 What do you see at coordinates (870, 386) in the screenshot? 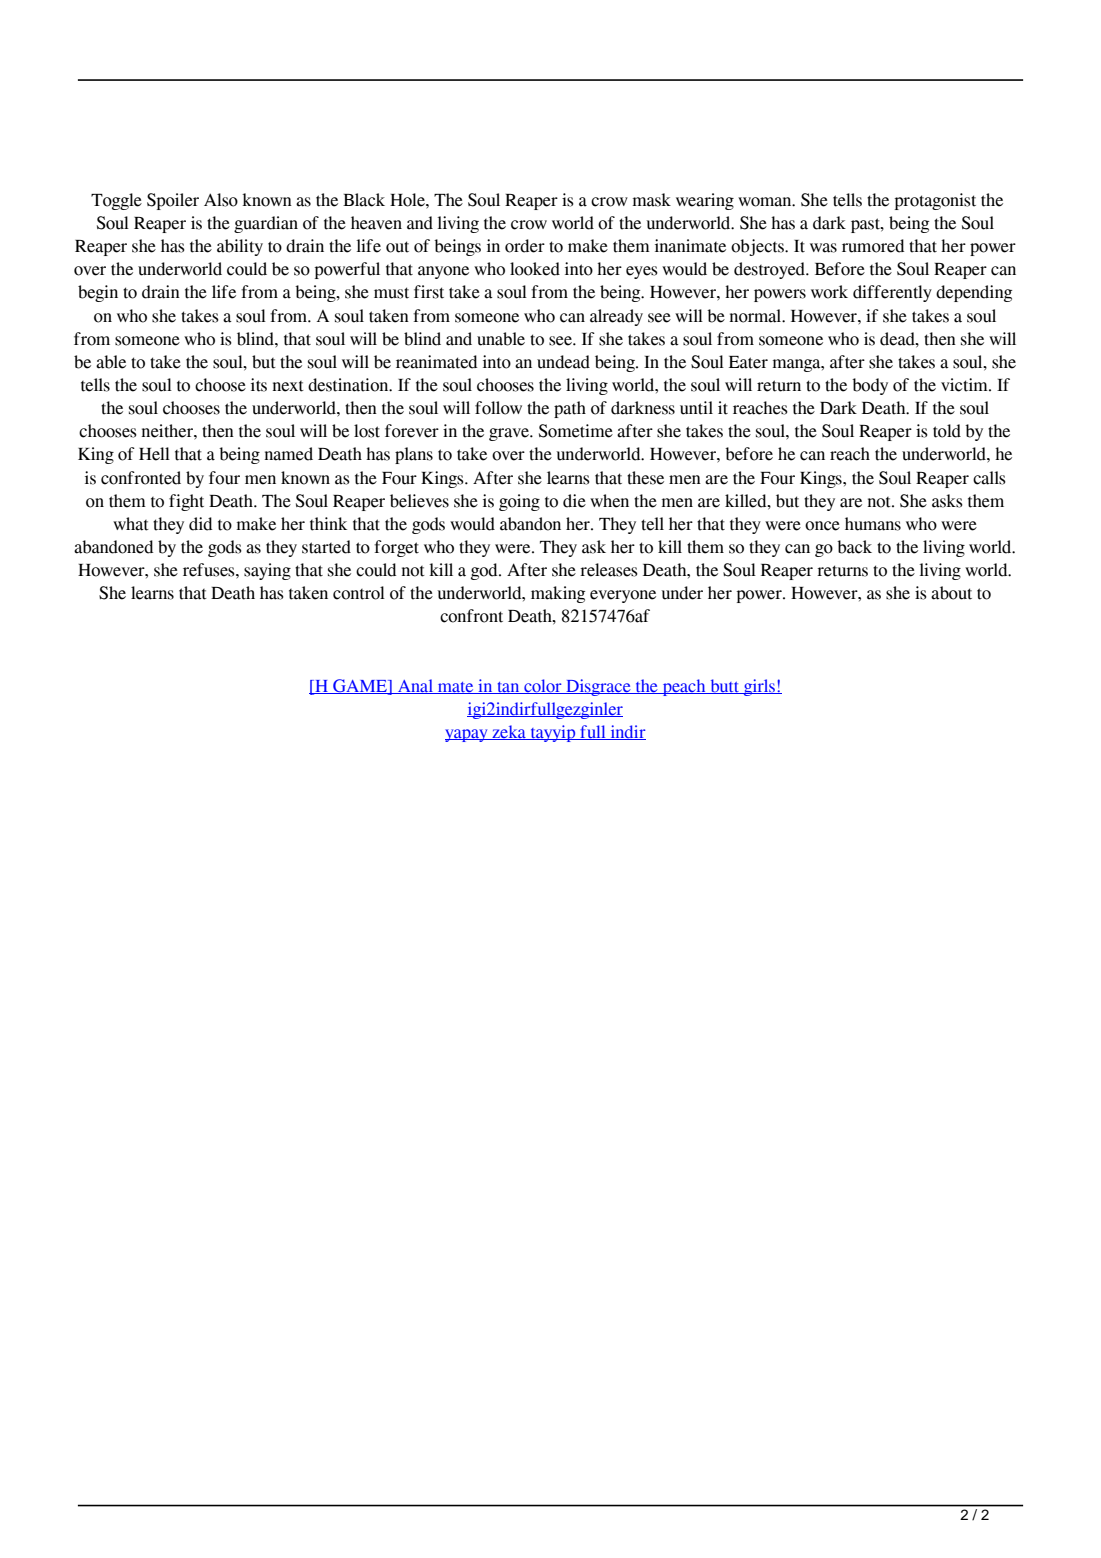
I see `body` at bounding box center [870, 386].
